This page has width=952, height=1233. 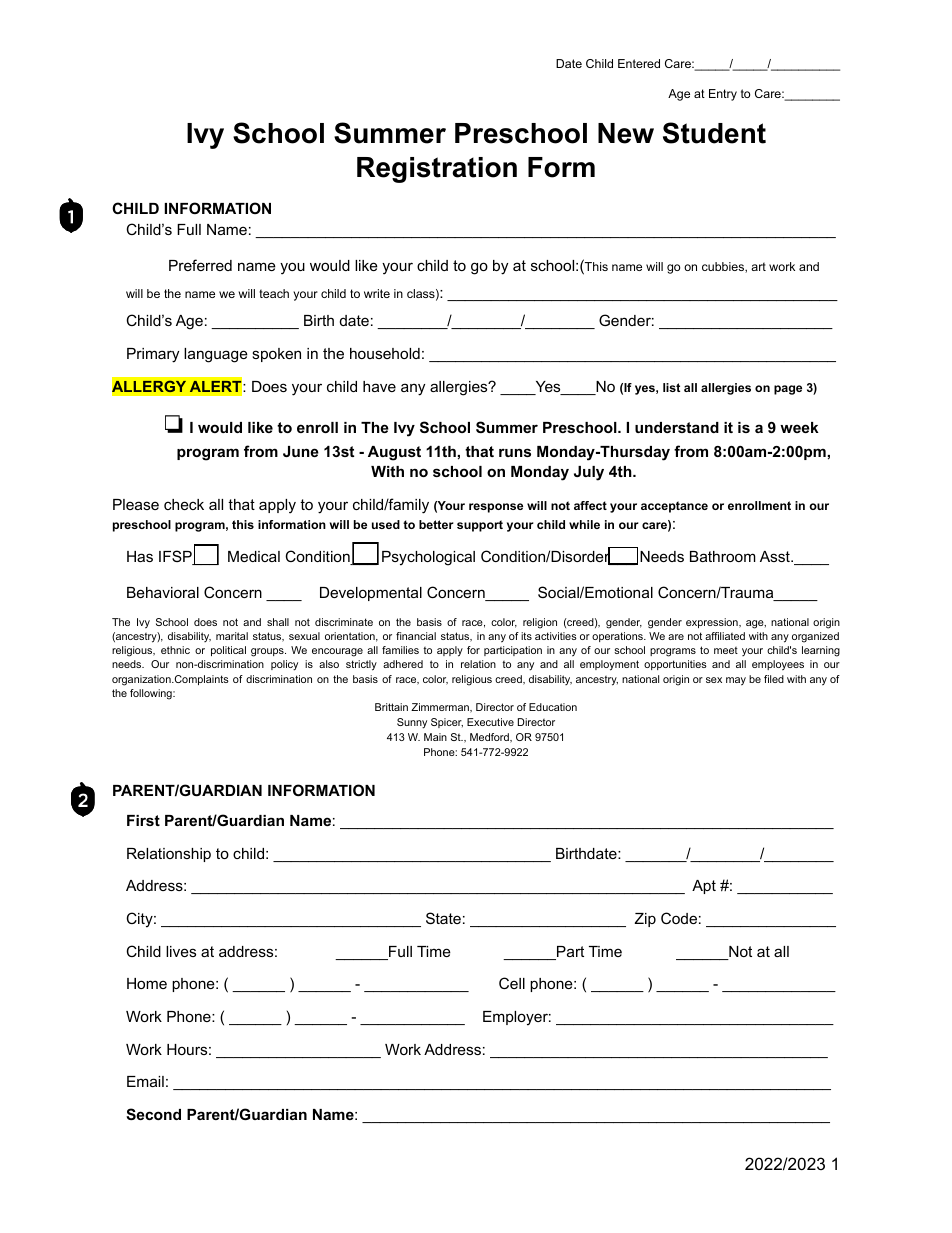 I want to click on Code, so click(x=679, y=918).
